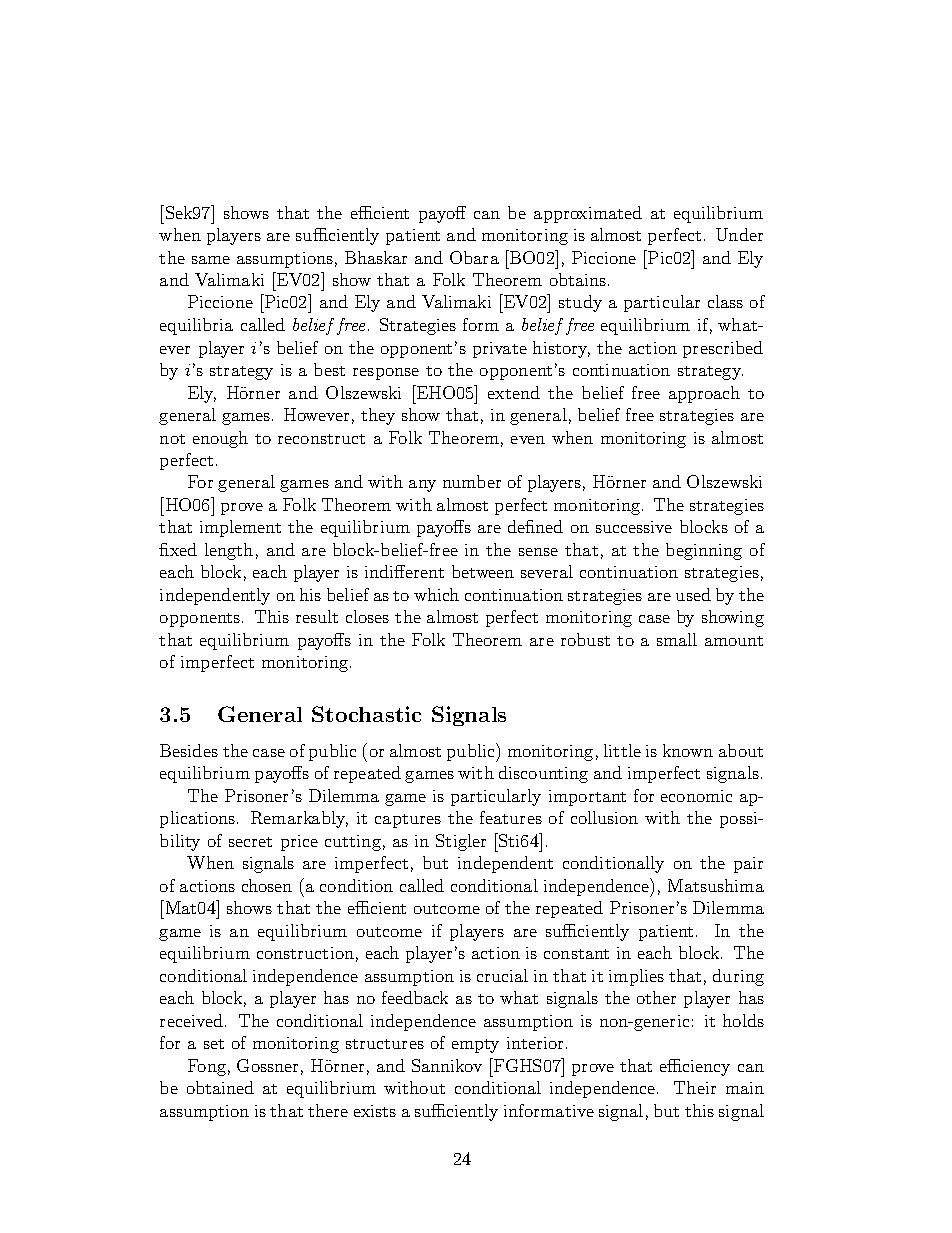 This screenshot has height=1233, width=952. I want to click on economic, so click(696, 796).
